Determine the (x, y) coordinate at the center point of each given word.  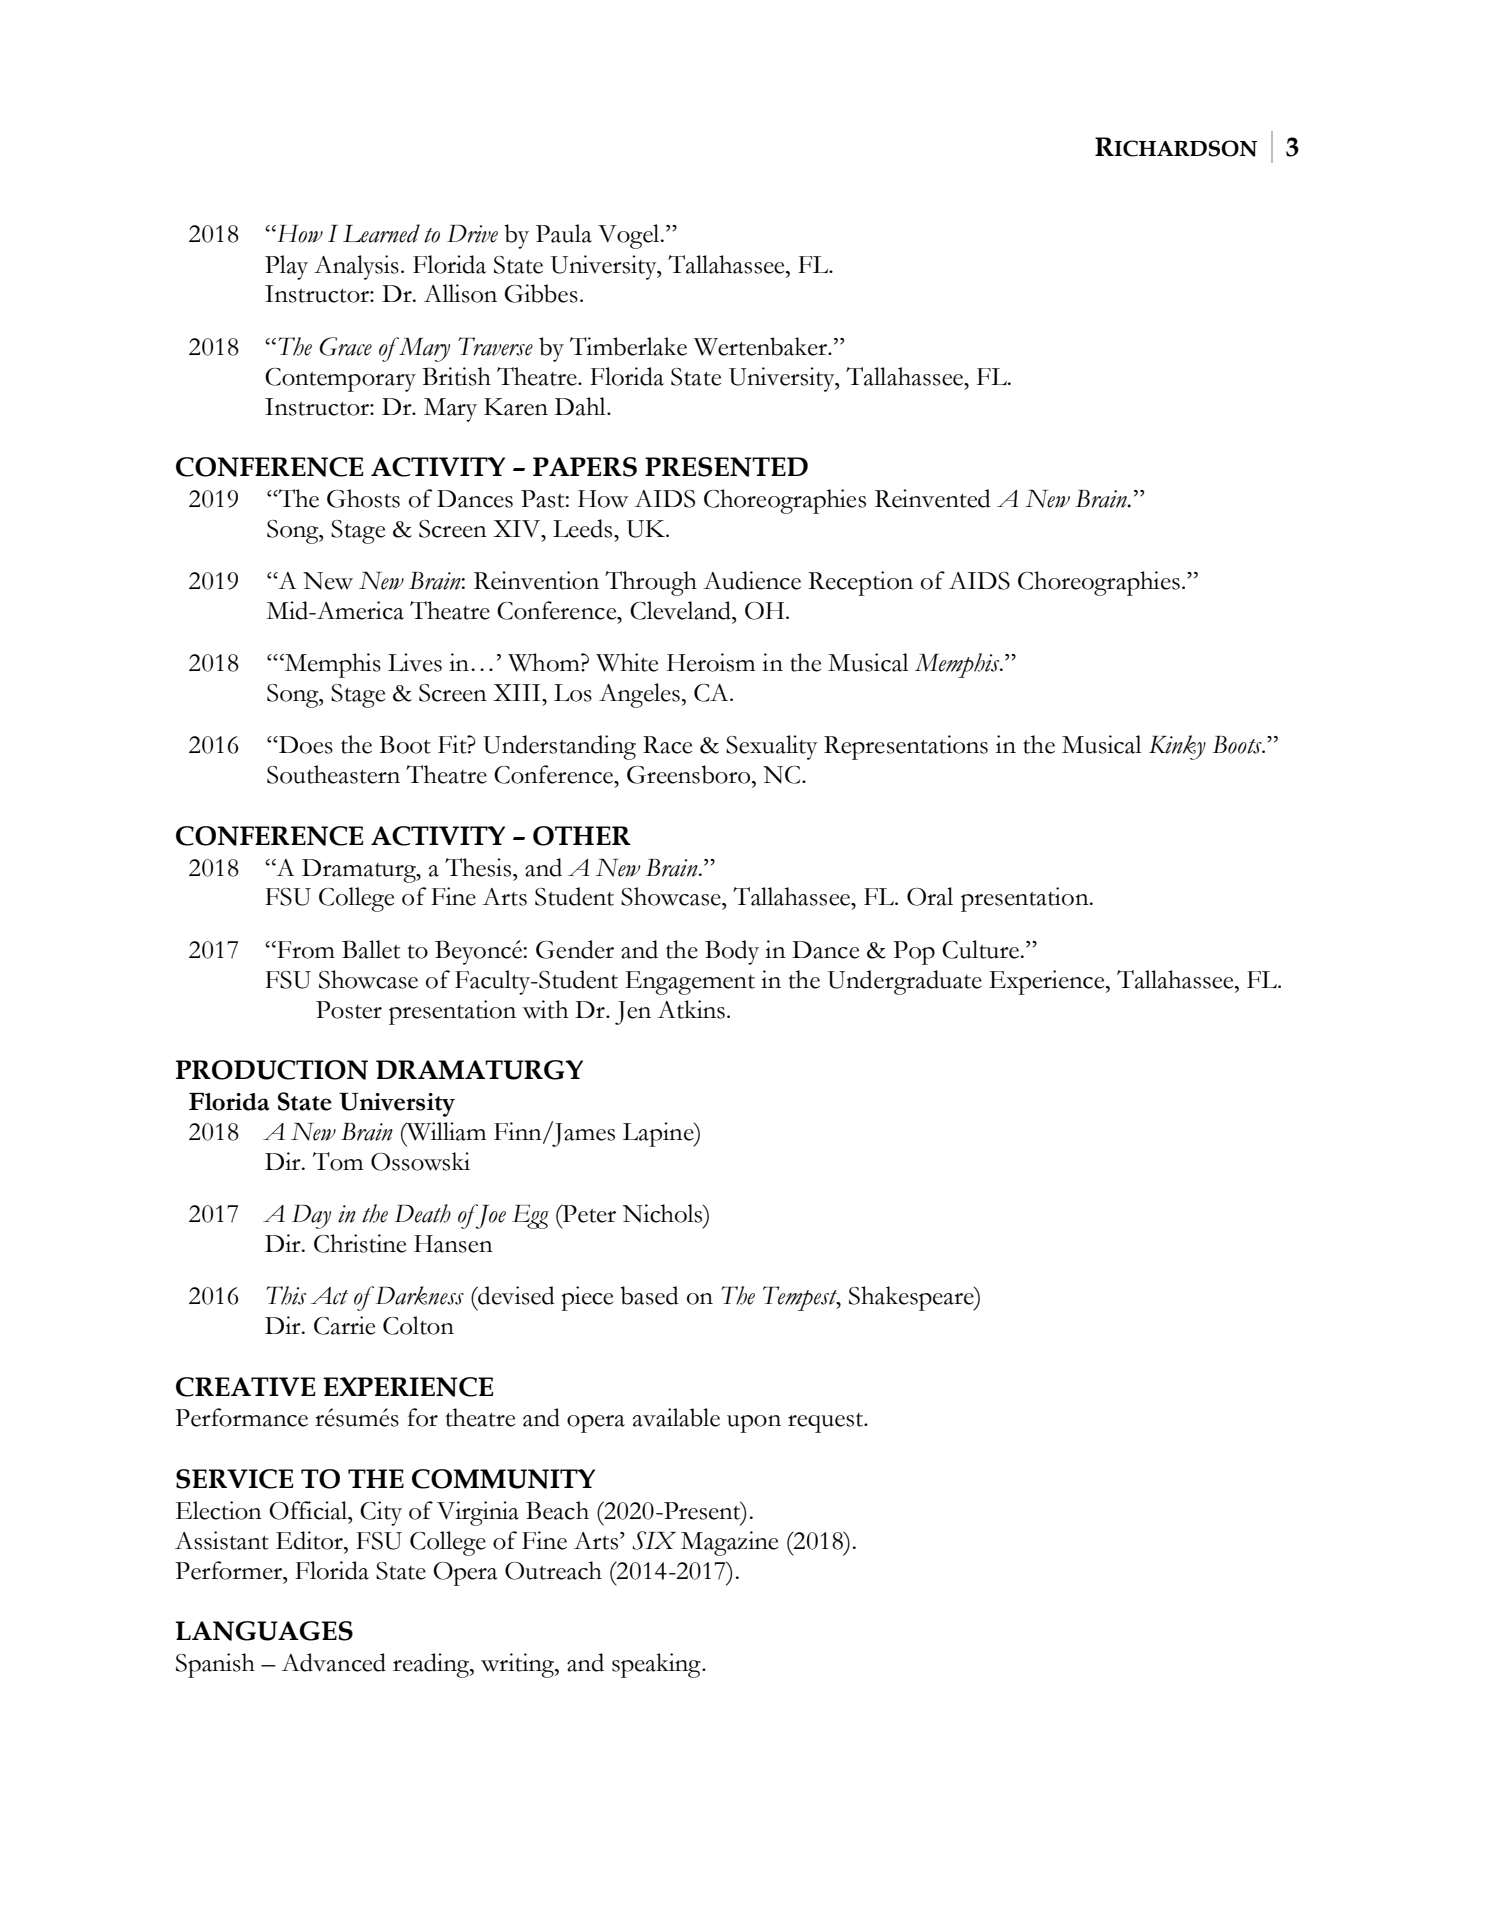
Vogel (630, 236)
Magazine (729, 1543)
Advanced (333, 1662)
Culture (982, 949)
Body (732, 952)
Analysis (356, 267)
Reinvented (933, 498)
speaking (657, 1665)
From (305, 950)
